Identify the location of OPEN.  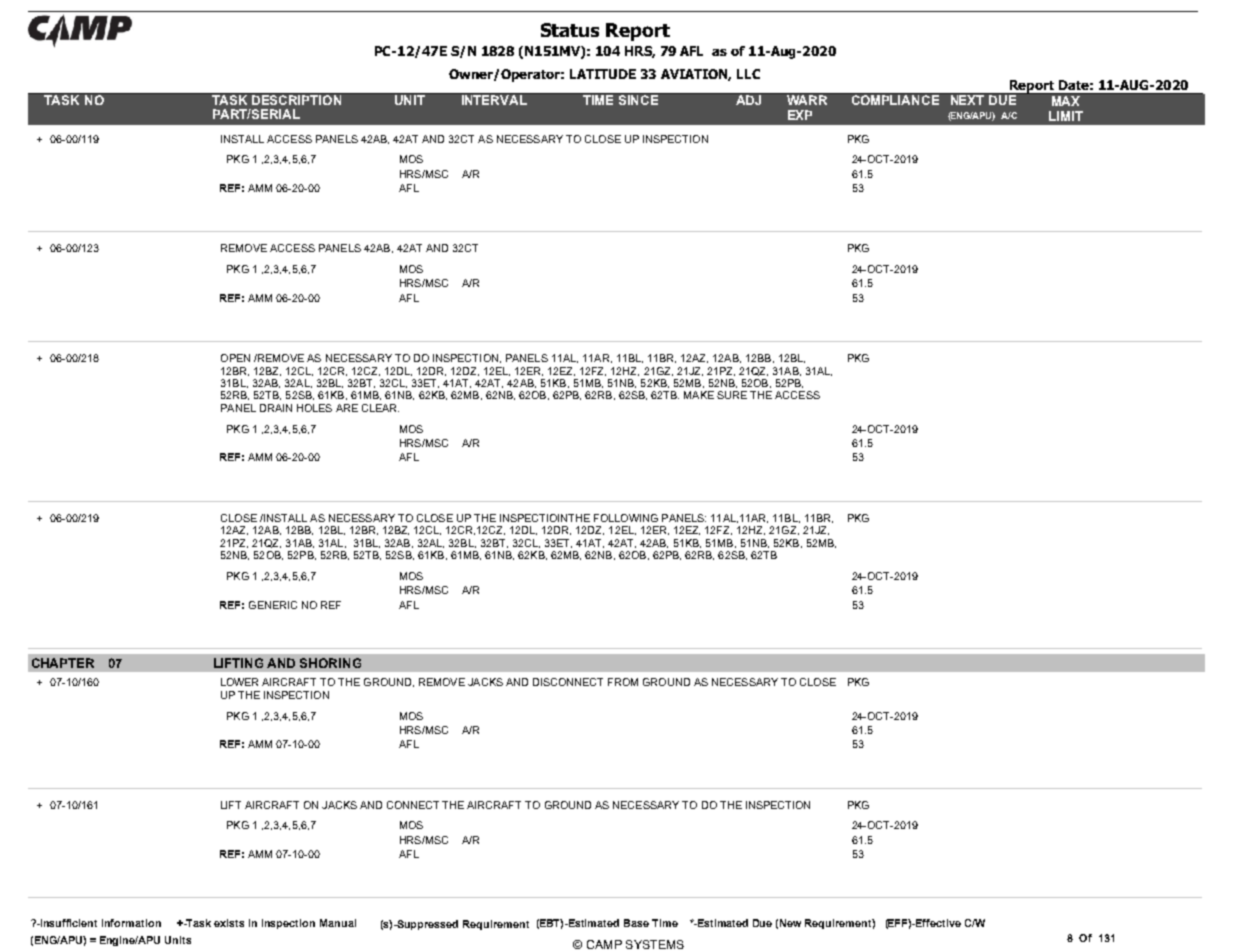
(235, 358).
